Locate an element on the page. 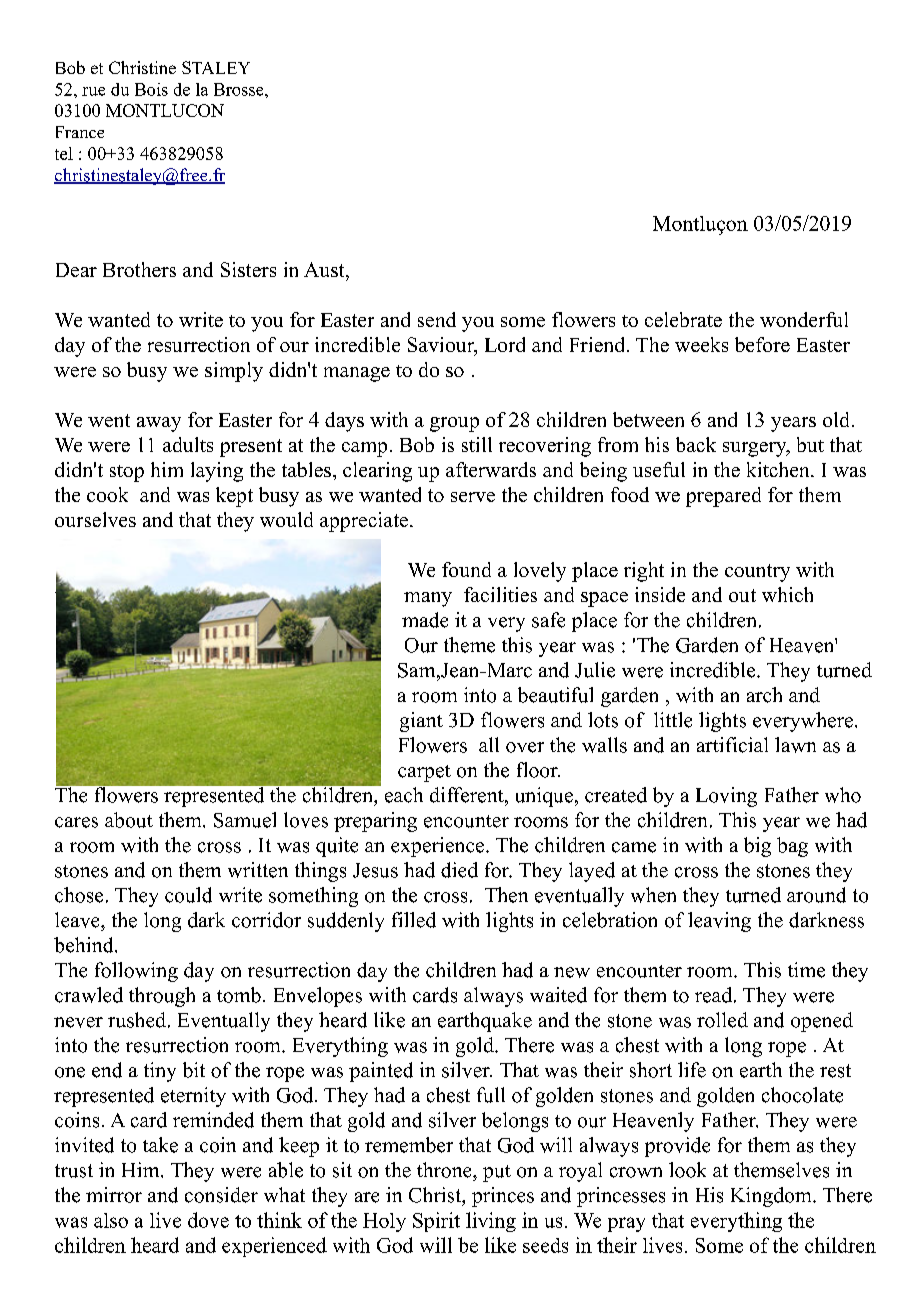 Image resolution: width=924 pixels, height=1308 pixels. before is located at coordinates (762, 344).
